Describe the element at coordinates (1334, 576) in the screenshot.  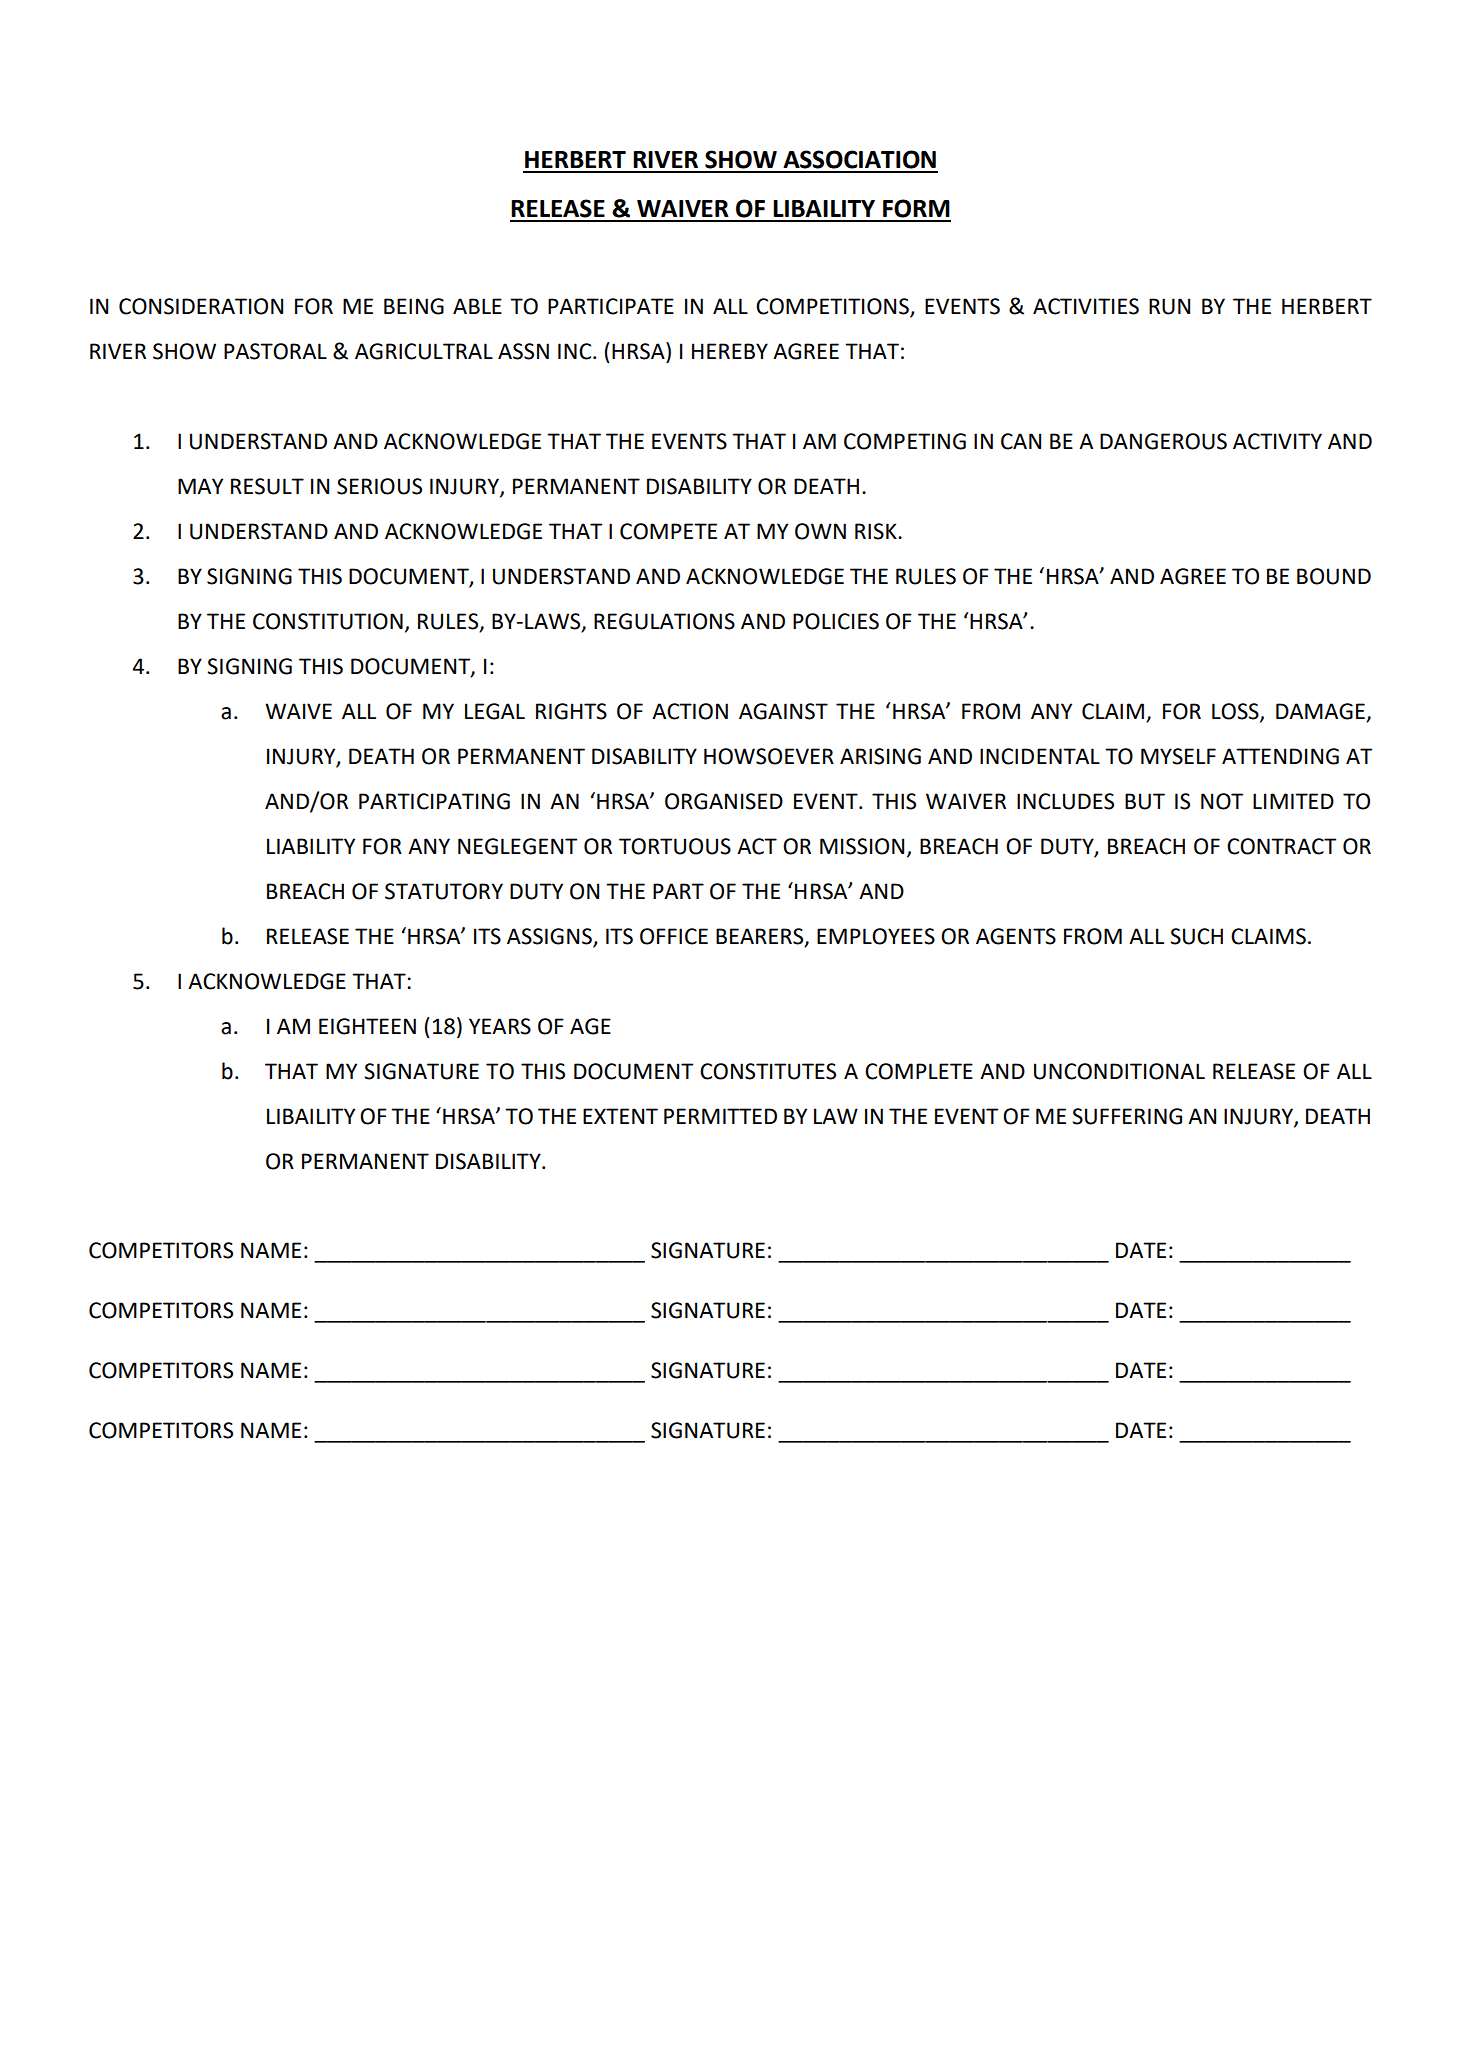
I see `BOUND` at that location.
